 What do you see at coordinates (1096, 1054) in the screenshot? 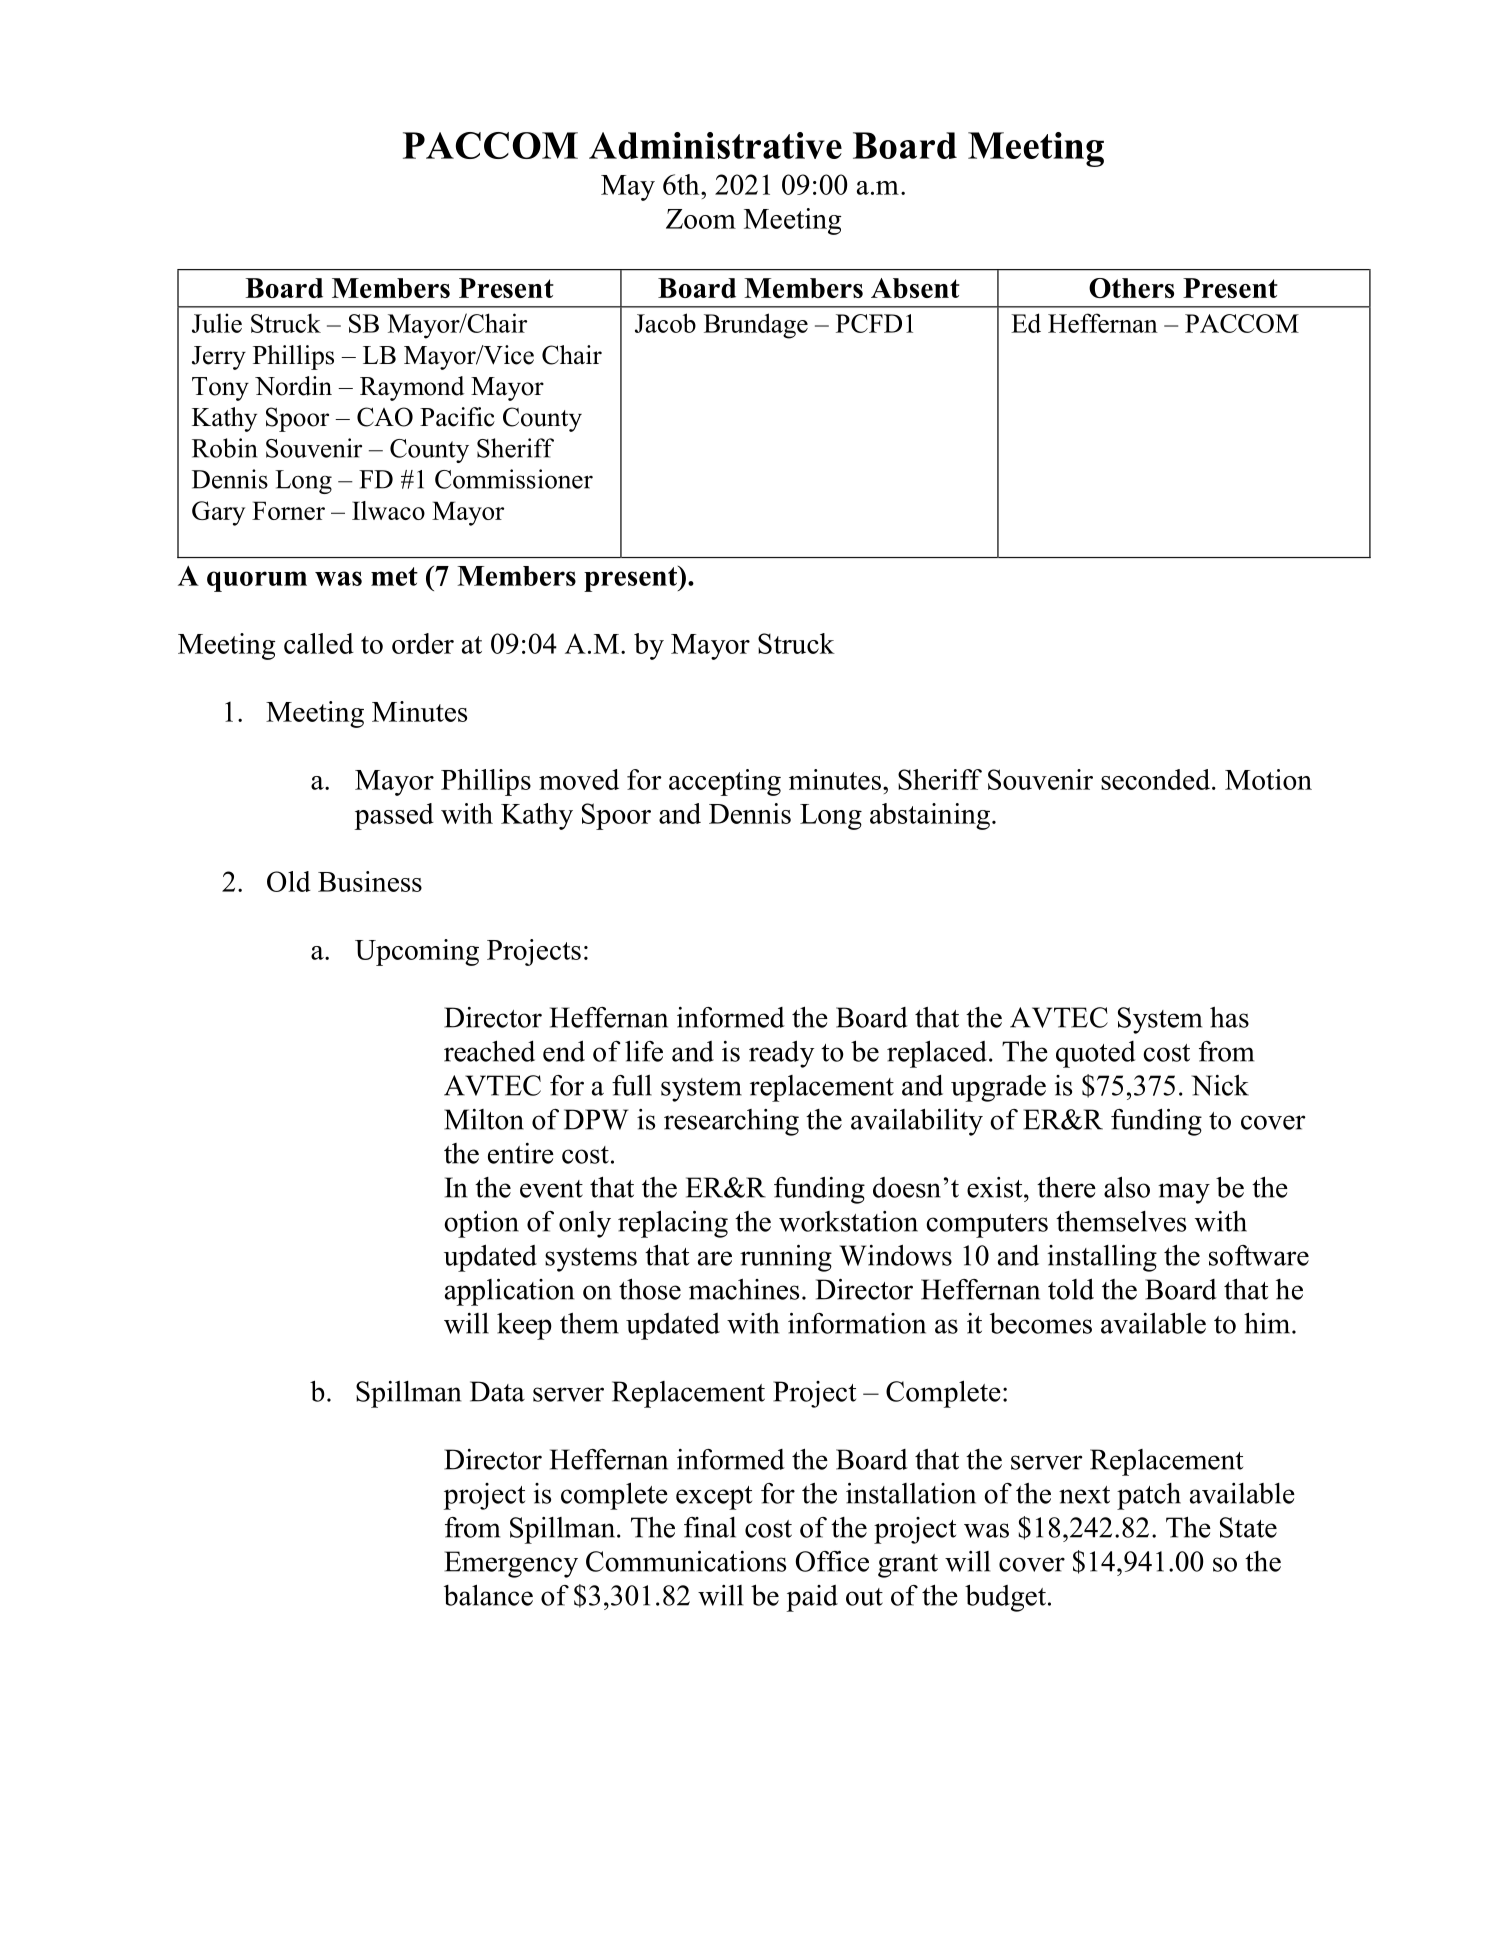
I see `quoted` at bounding box center [1096, 1054].
